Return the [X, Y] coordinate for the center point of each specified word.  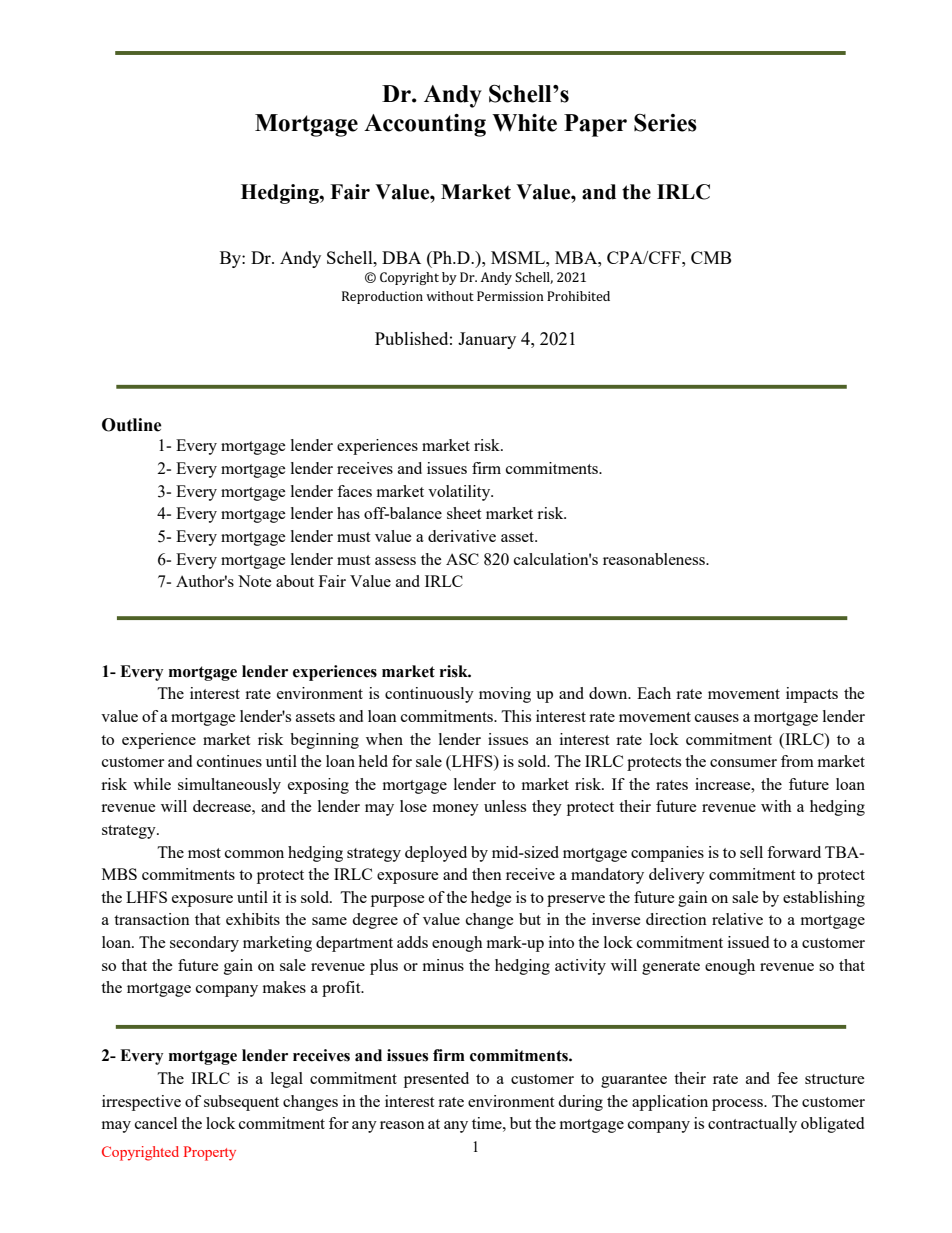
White [524, 123]
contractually [752, 1125]
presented [436, 1080]
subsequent [241, 1103]
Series [665, 123]
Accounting [425, 125]
